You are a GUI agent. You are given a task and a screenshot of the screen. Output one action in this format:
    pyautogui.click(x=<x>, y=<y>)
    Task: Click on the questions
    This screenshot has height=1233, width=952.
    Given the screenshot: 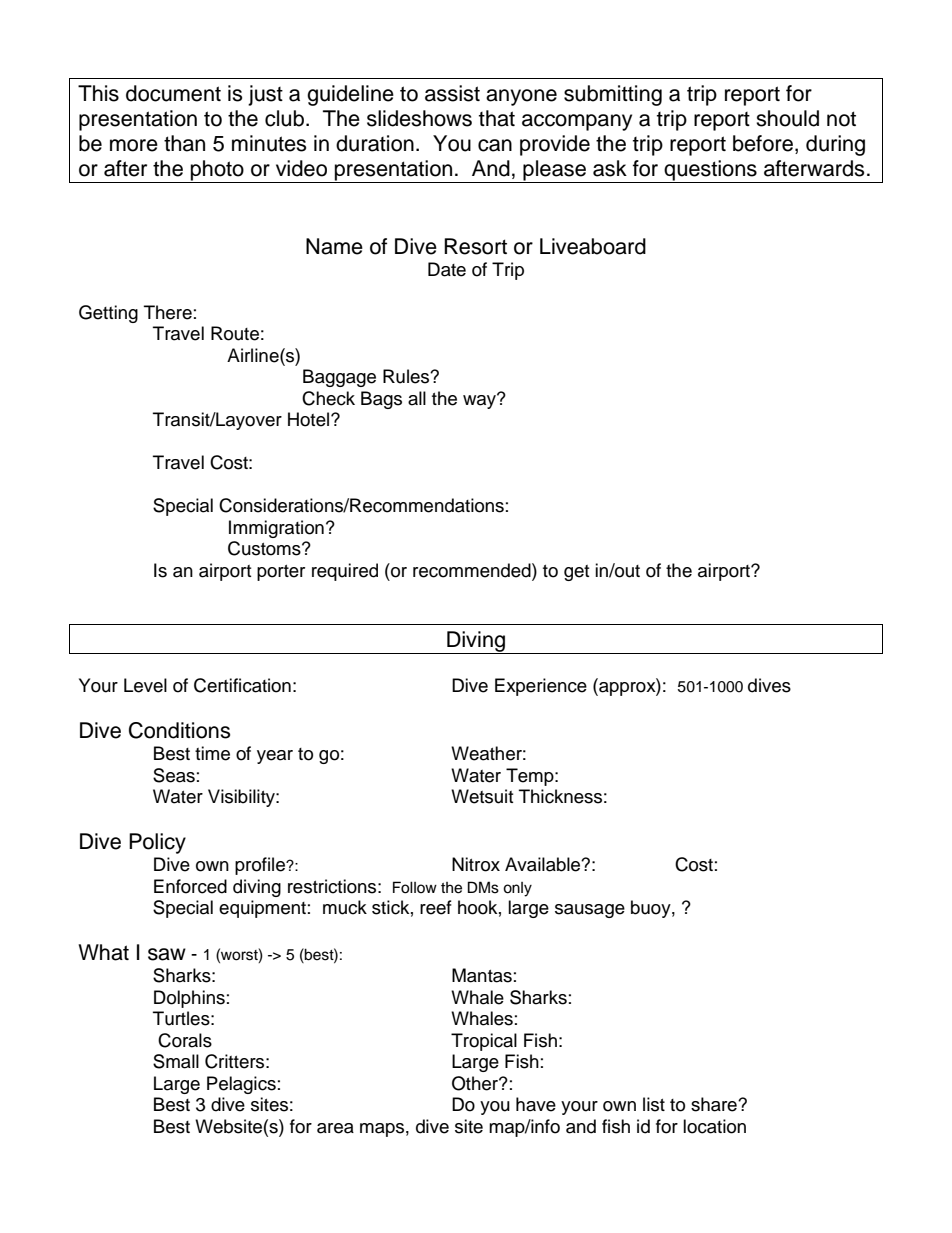 What is the action you would take?
    pyautogui.click(x=711, y=171)
